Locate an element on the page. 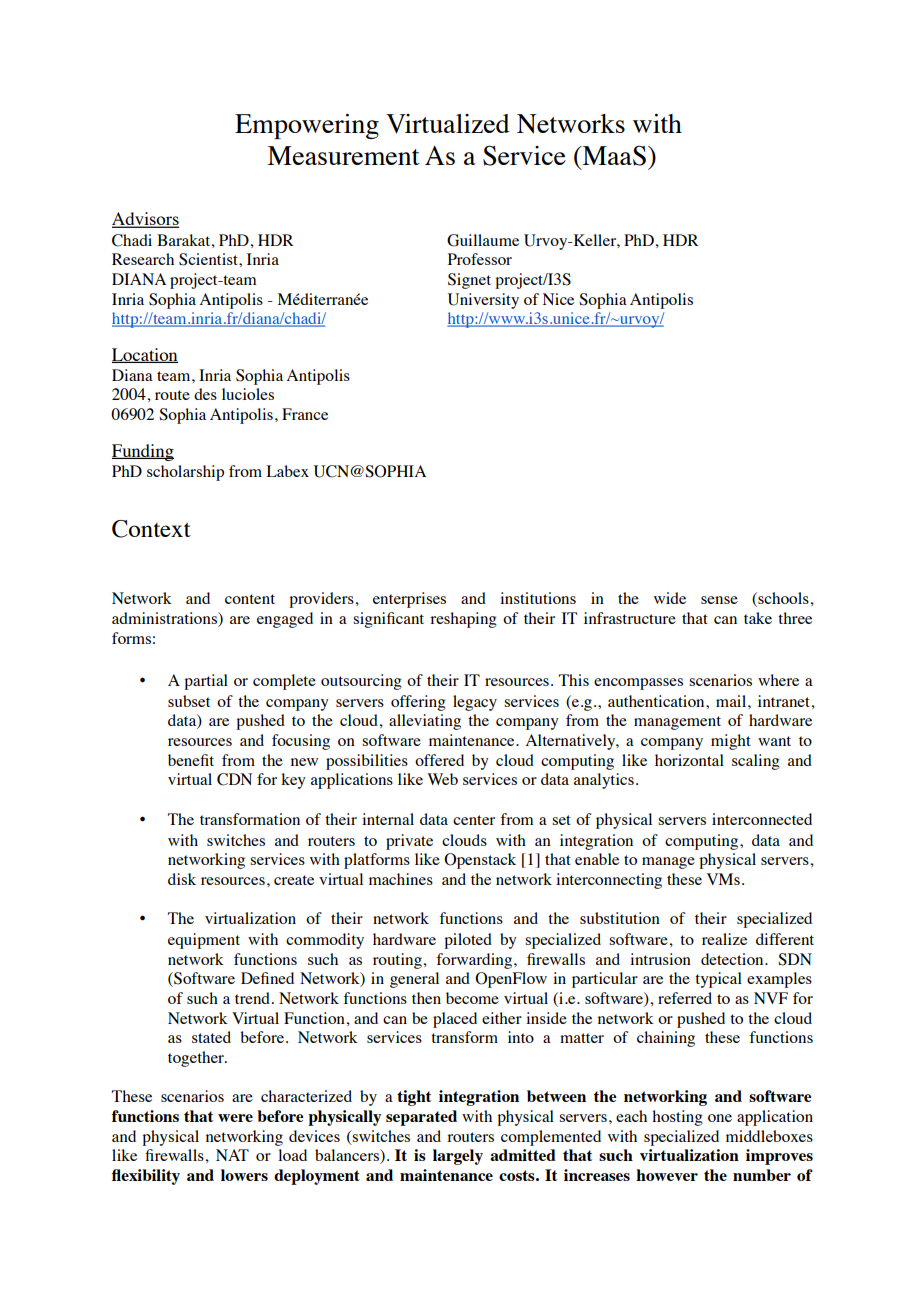  Guillaume is located at coordinates (483, 240).
